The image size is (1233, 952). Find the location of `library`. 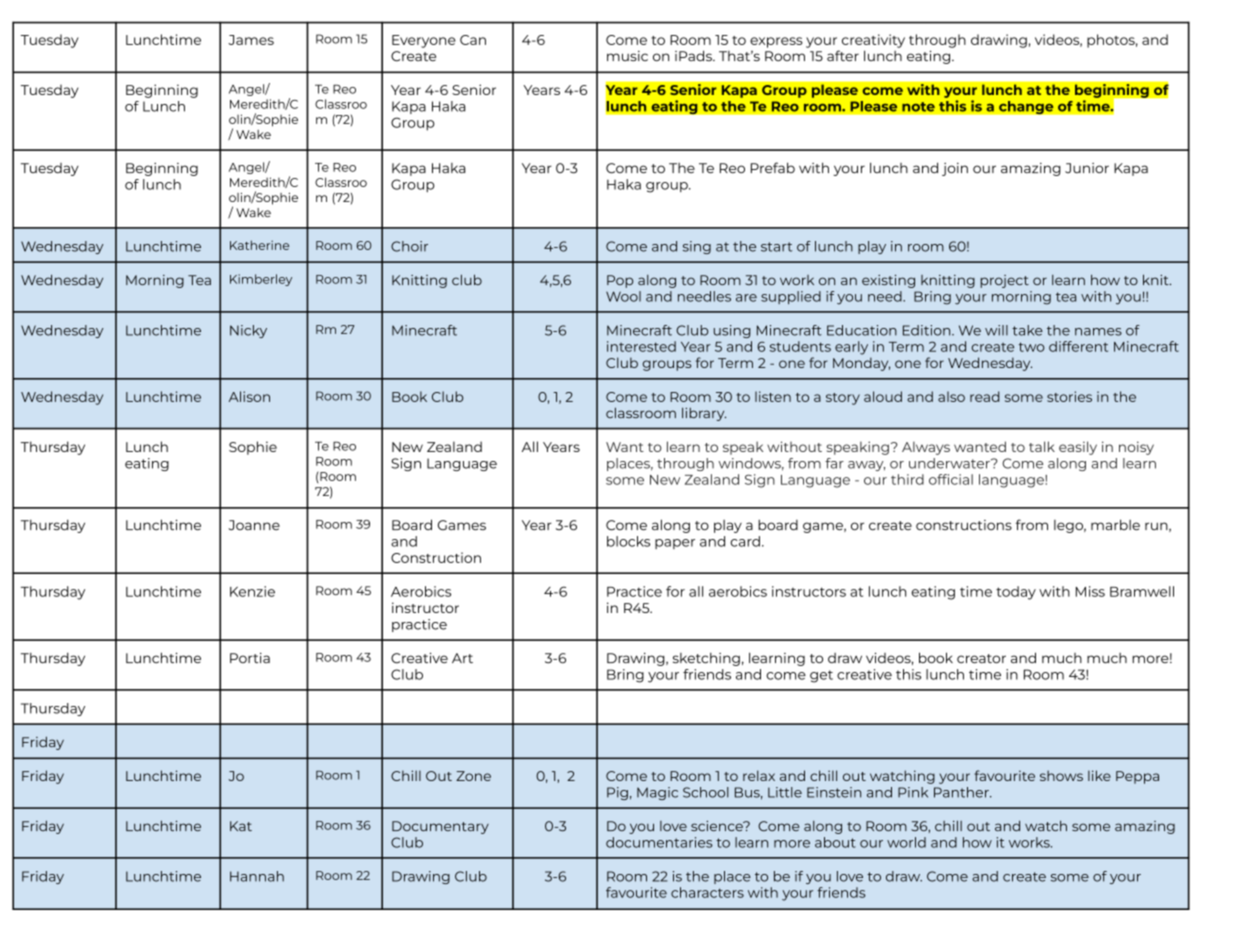

library is located at coordinates (704, 414).
